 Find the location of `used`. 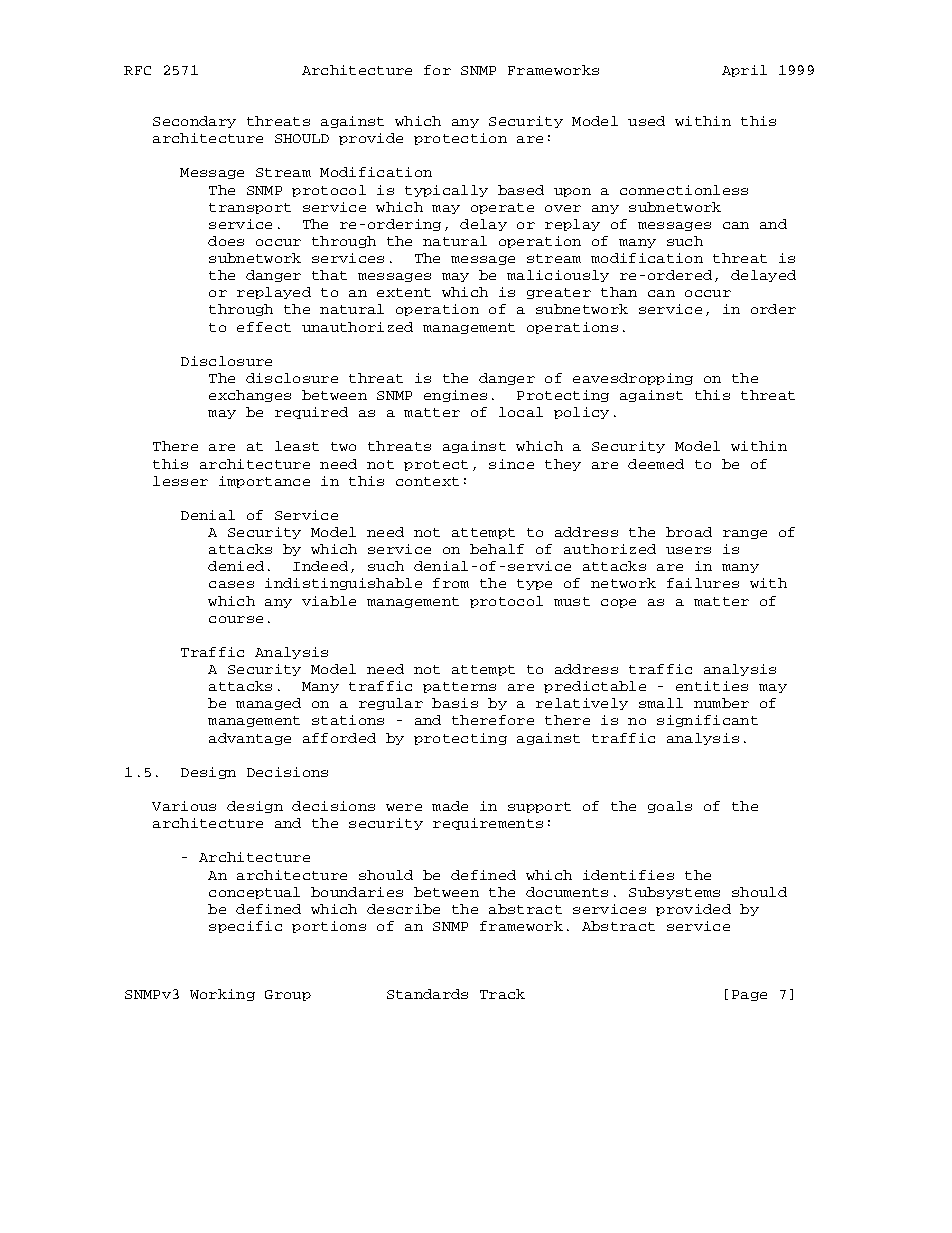

used is located at coordinates (646, 121).
